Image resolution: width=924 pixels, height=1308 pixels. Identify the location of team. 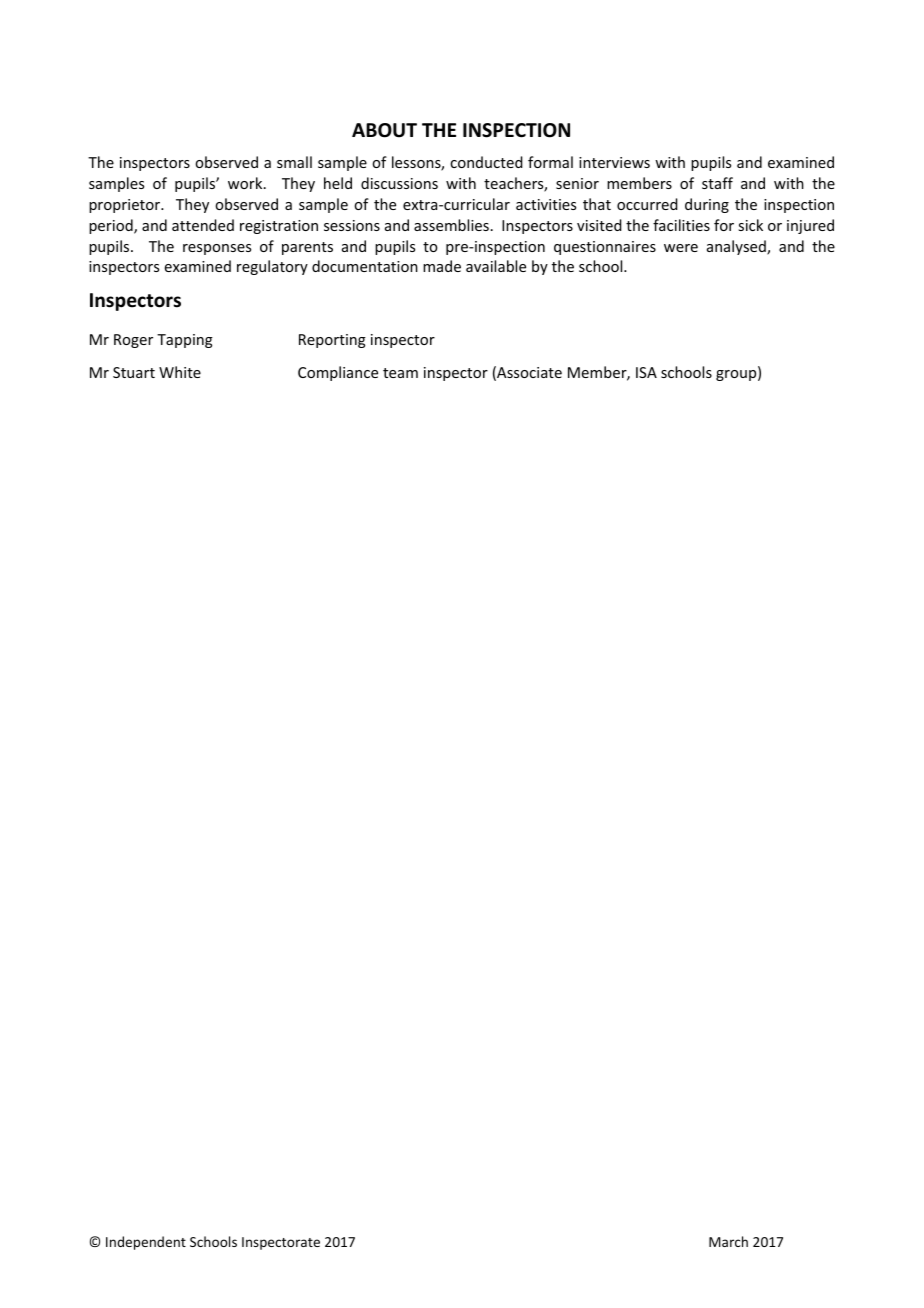
(400, 373).
